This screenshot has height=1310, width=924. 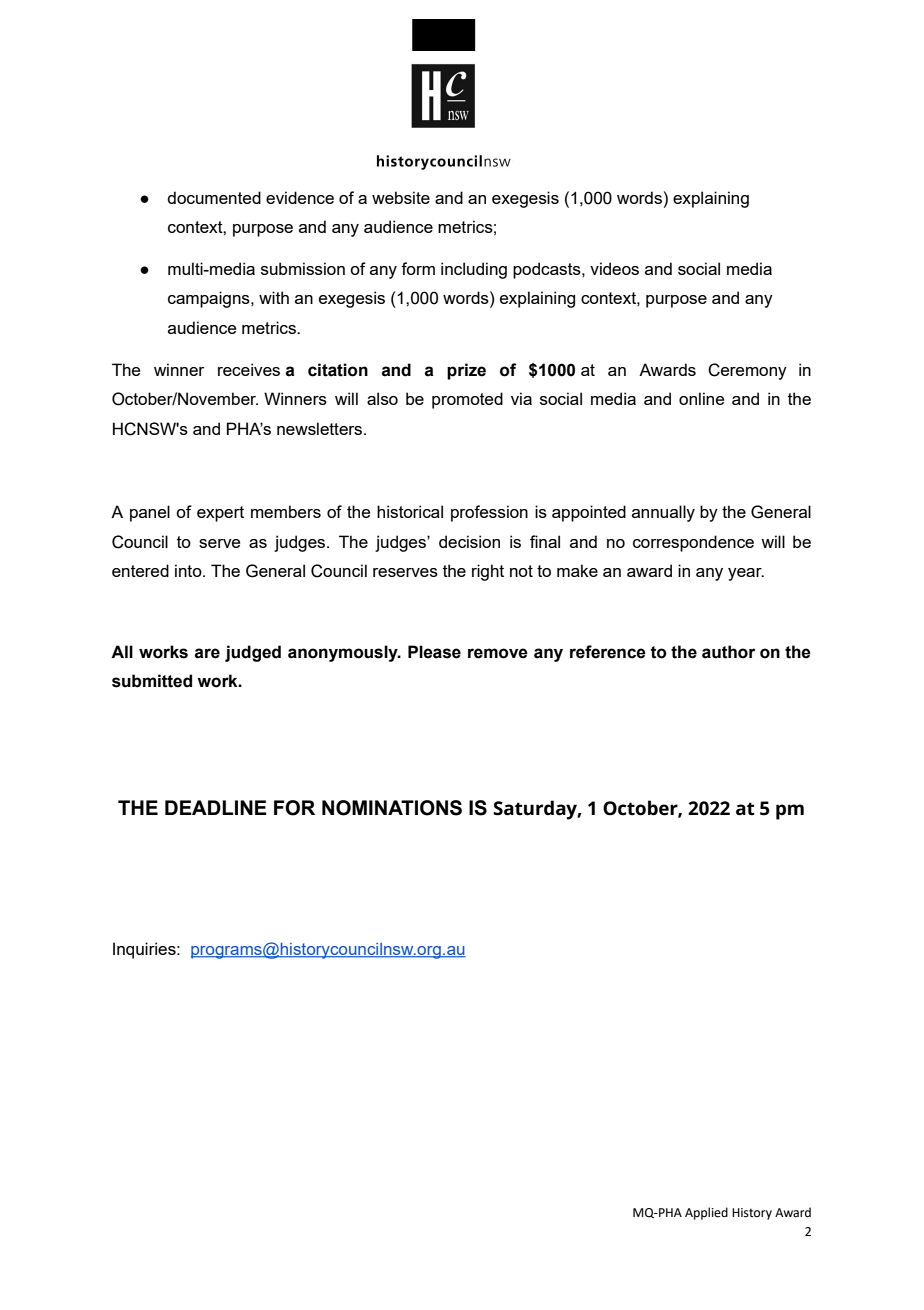 What do you see at coordinates (214, 197) in the screenshot?
I see `documented` at bounding box center [214, 197].
